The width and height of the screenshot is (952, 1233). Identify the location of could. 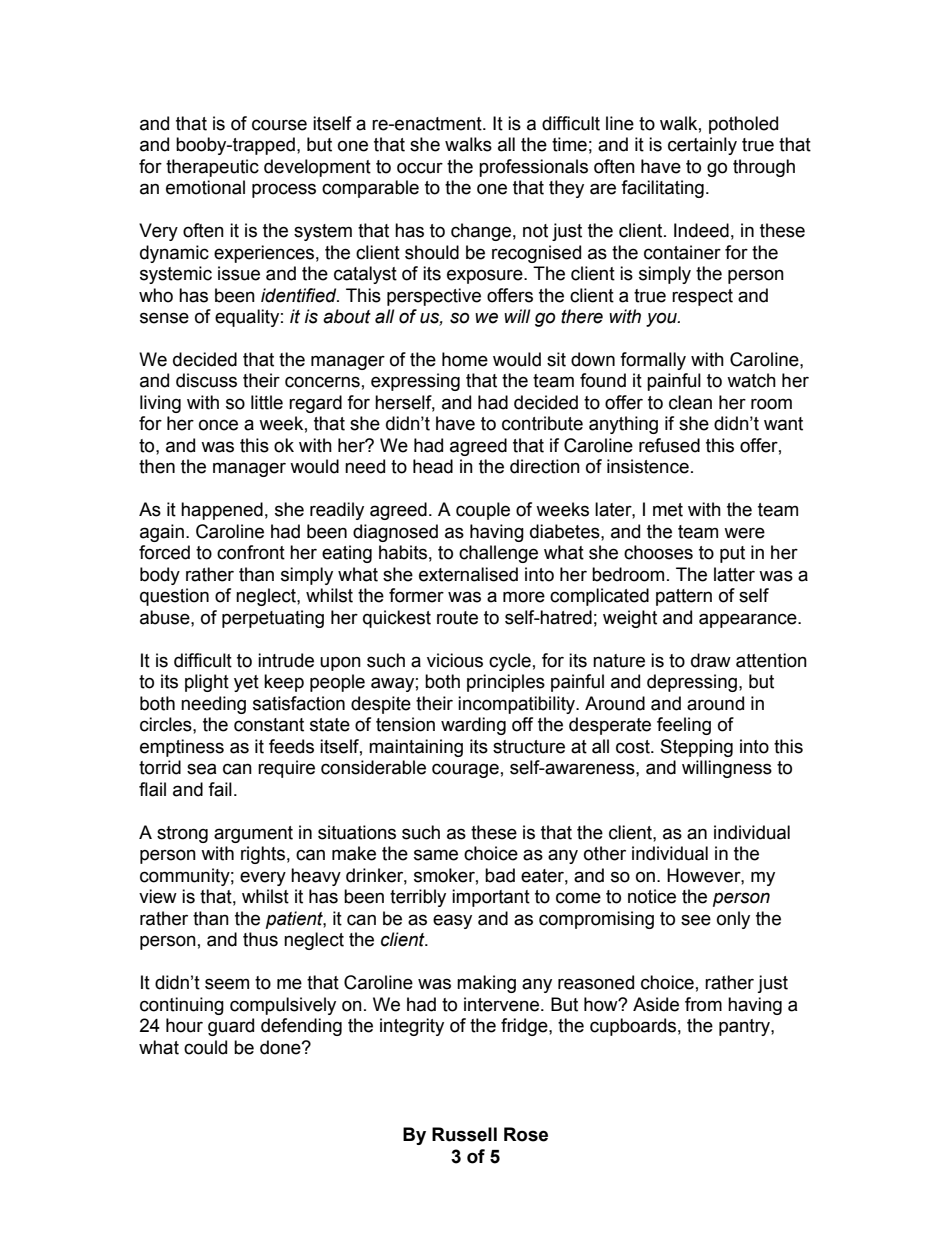
(205, 1047).
